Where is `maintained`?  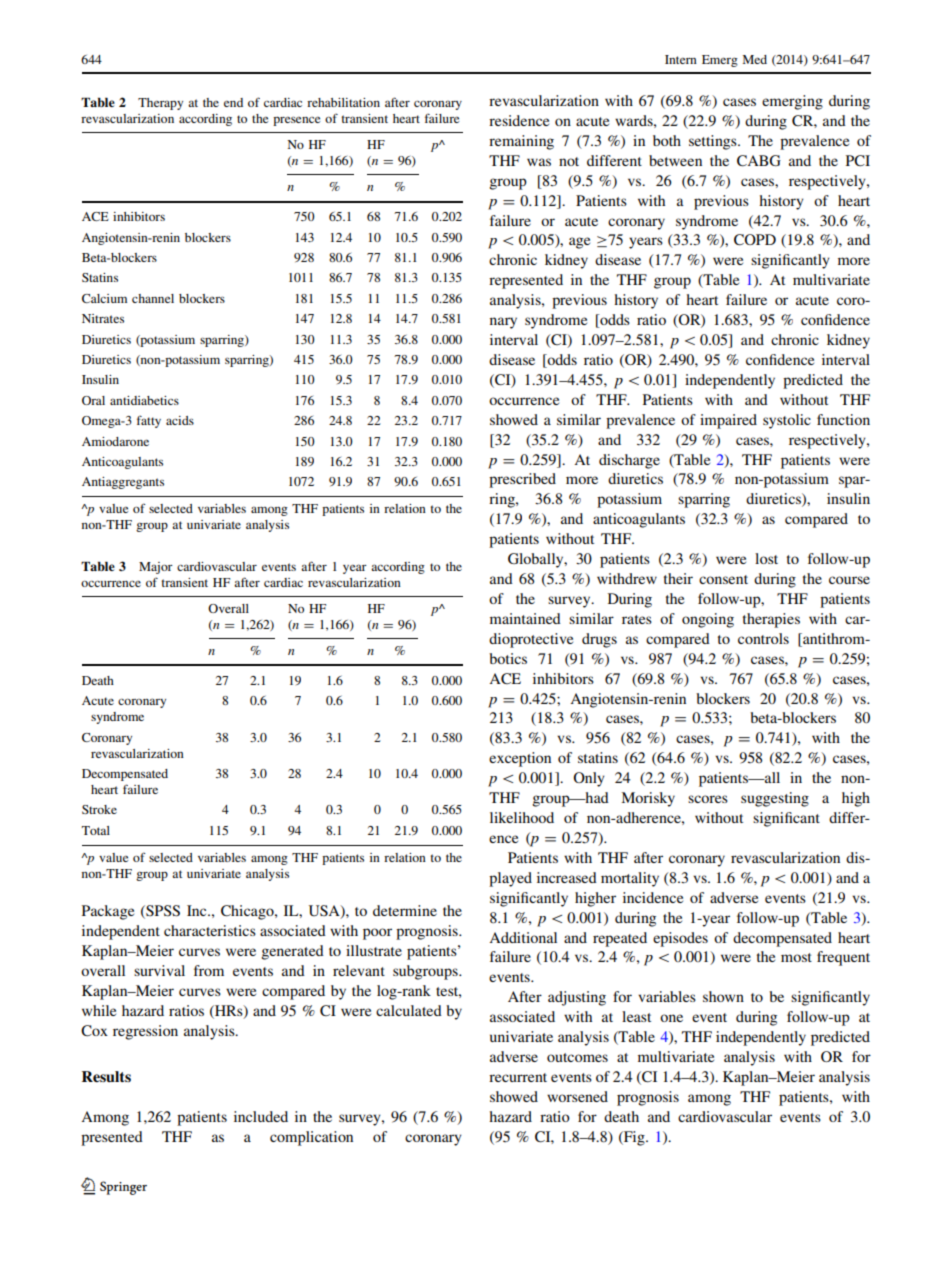 maintained is located at coordinates (525, 618).
